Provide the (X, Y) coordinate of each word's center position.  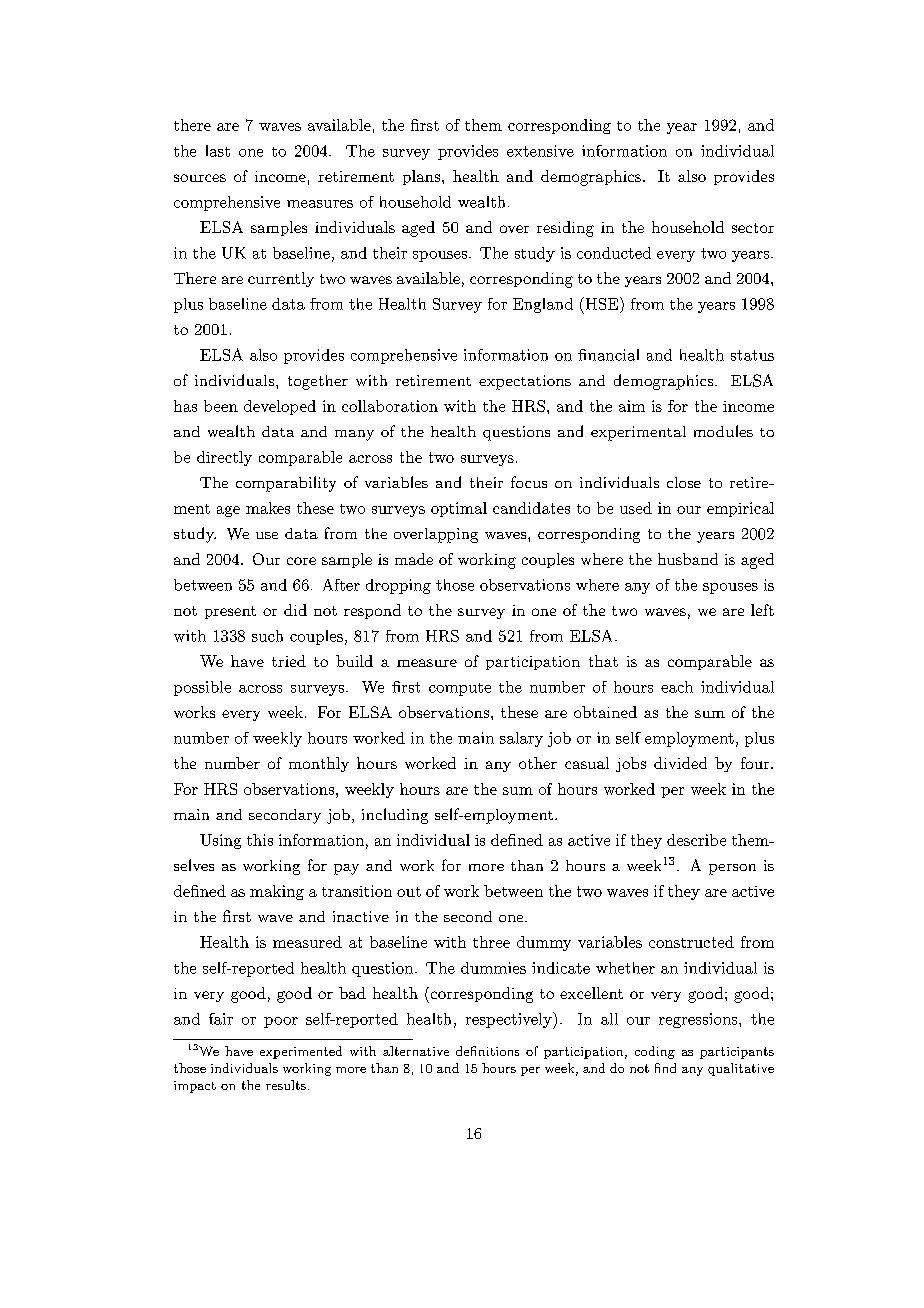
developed (280, 407)
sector (753, 228)
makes (268, 508)
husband (688, 559)
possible (202, 688)
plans (421, 177)
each (677, 687)
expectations (525, 382)
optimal (459, 509)
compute (460, 689)
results (286, 1085)
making (277, 892)
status (752, 355)
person (732, 869)
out (409, 892)
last (218, 151)
